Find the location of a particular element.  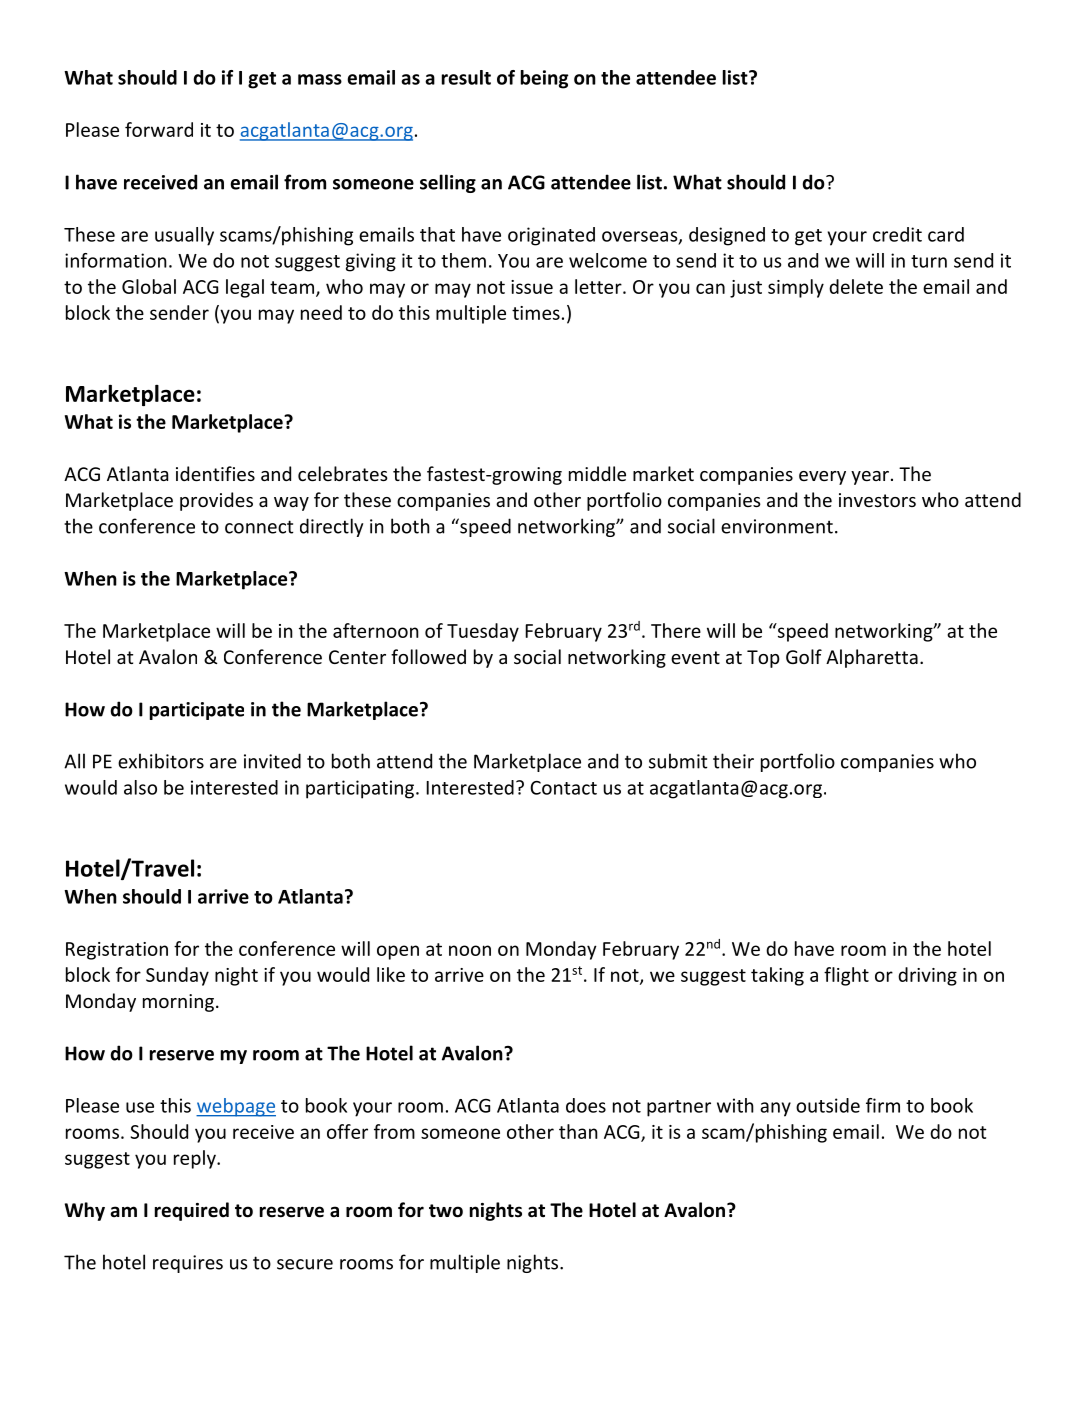

Alpharetta is located at coordinates (872, 658).
